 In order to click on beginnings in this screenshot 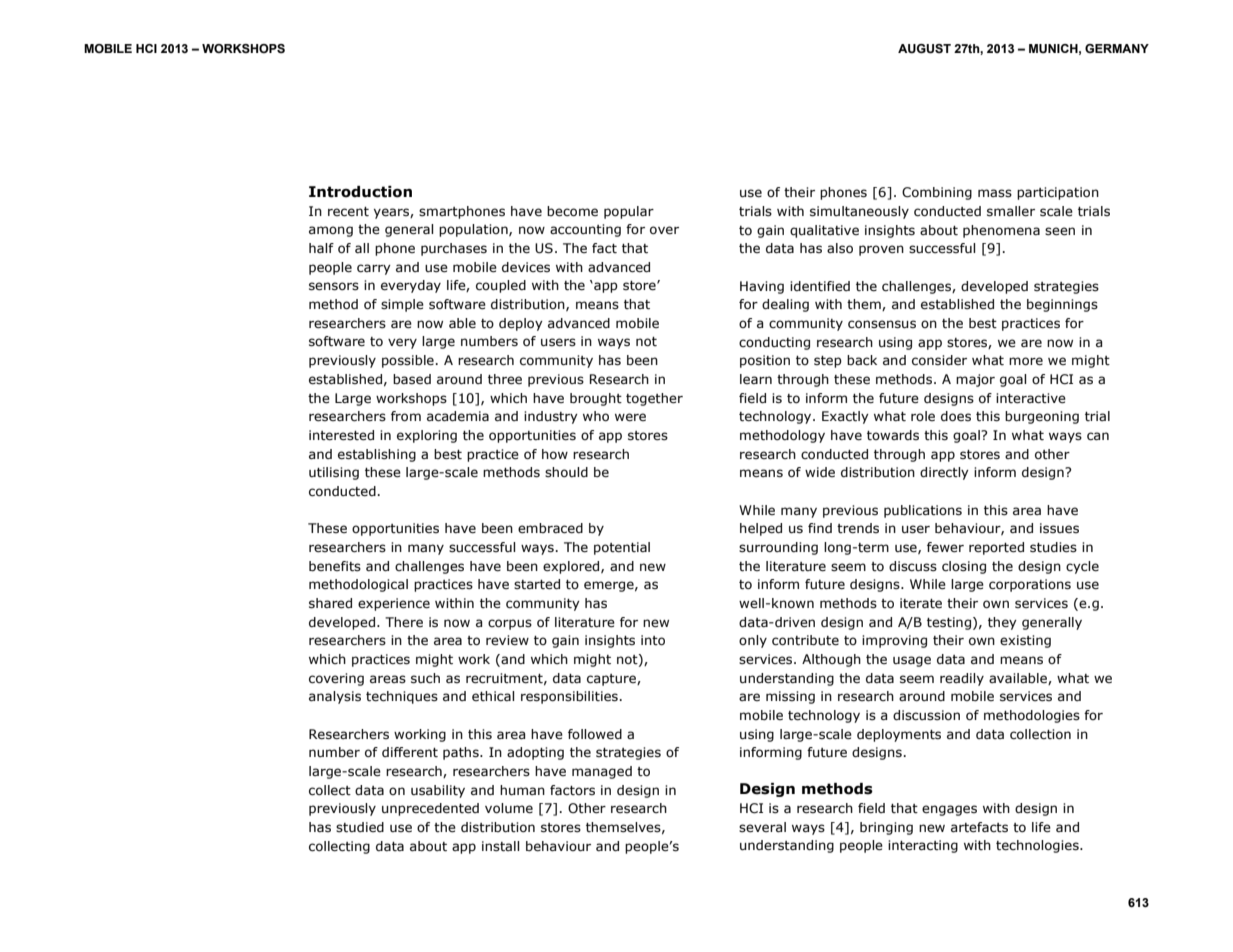, I will do `click(1062, 305)`.
